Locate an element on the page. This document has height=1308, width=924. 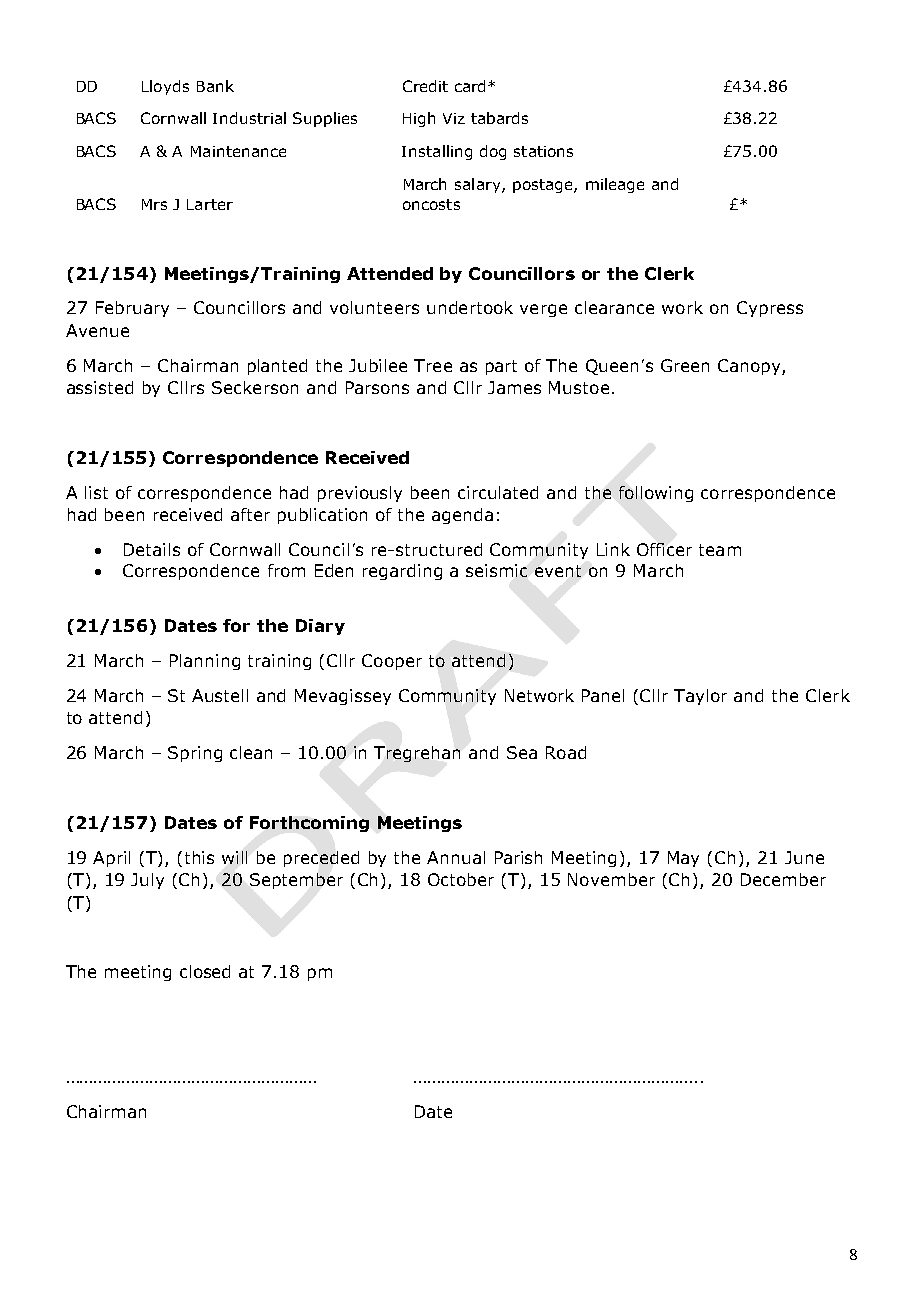
team is located at coordinates (720, 550).
